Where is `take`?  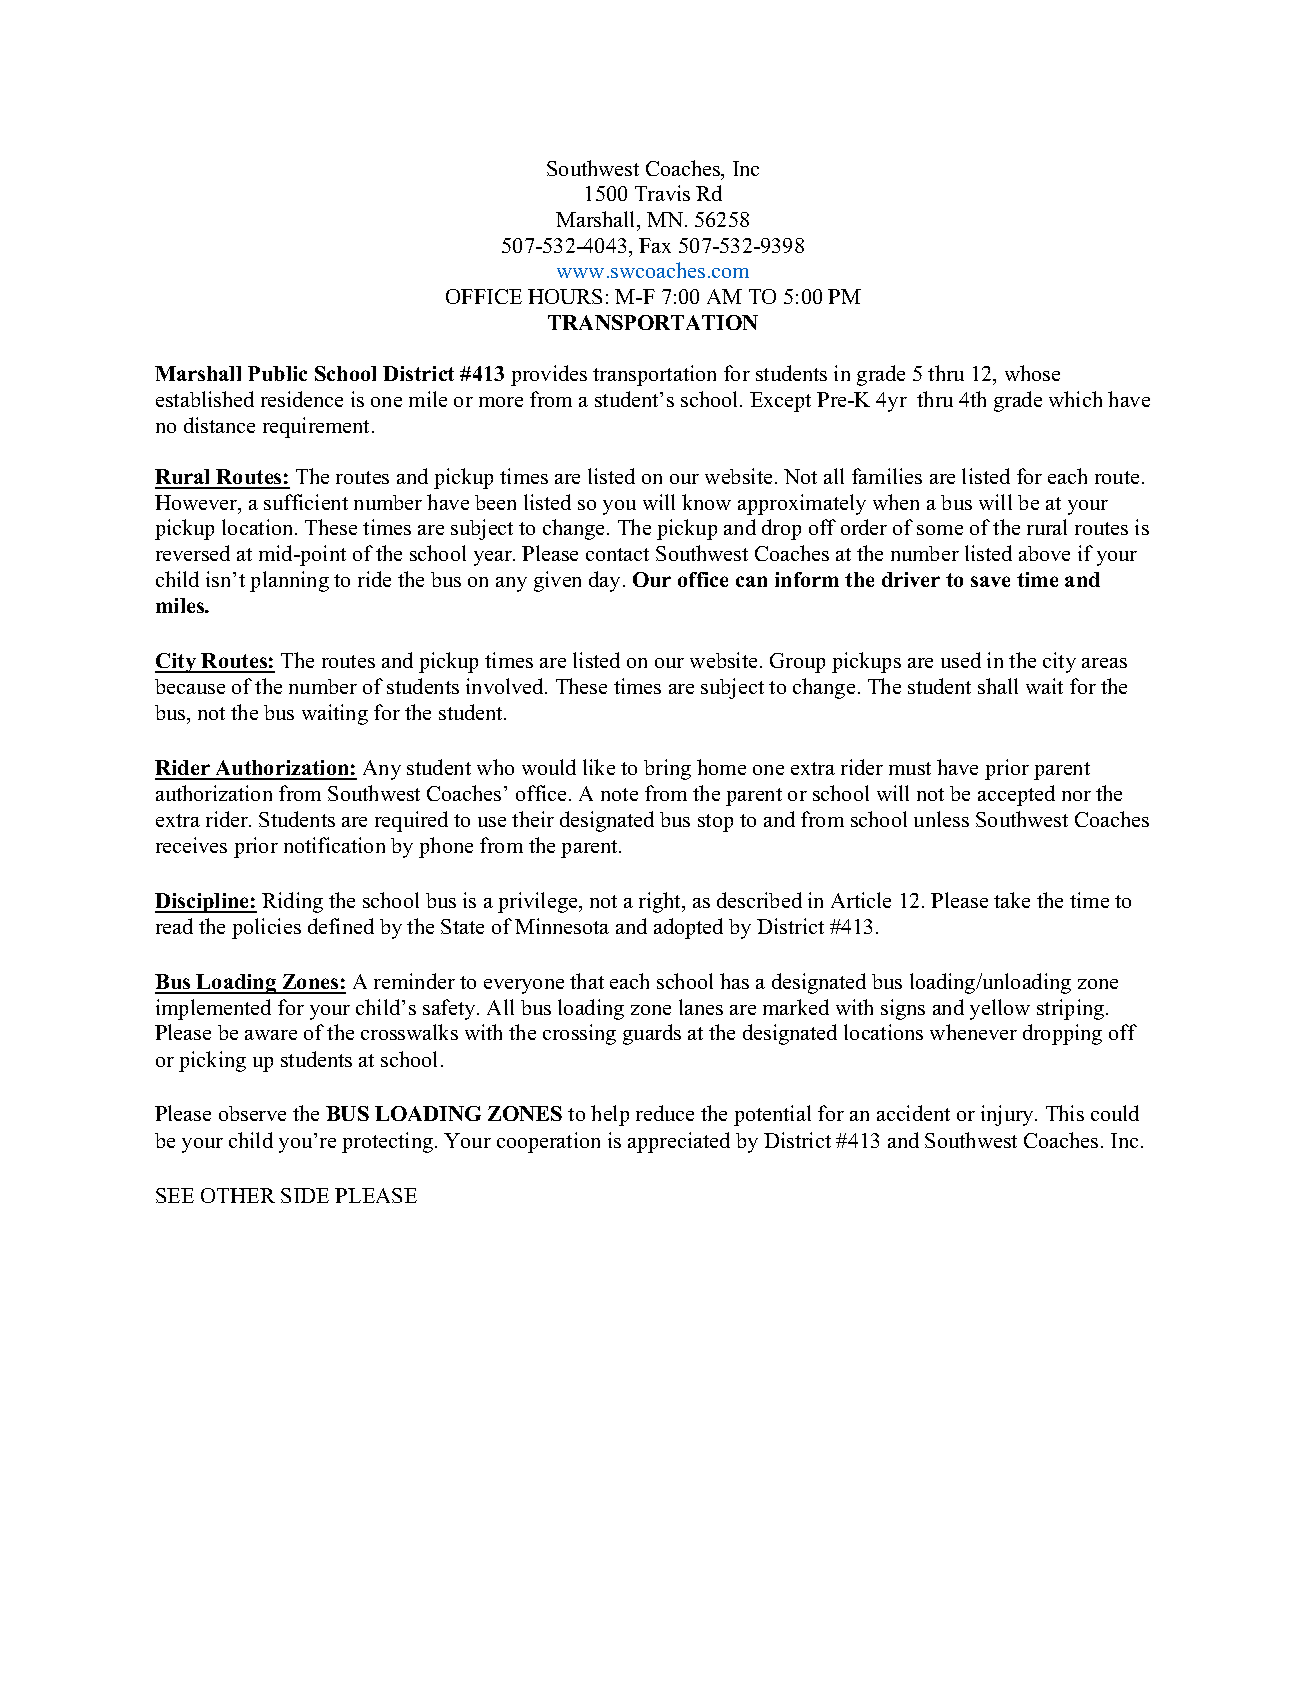
take is located at coordinates (1012, 900).
